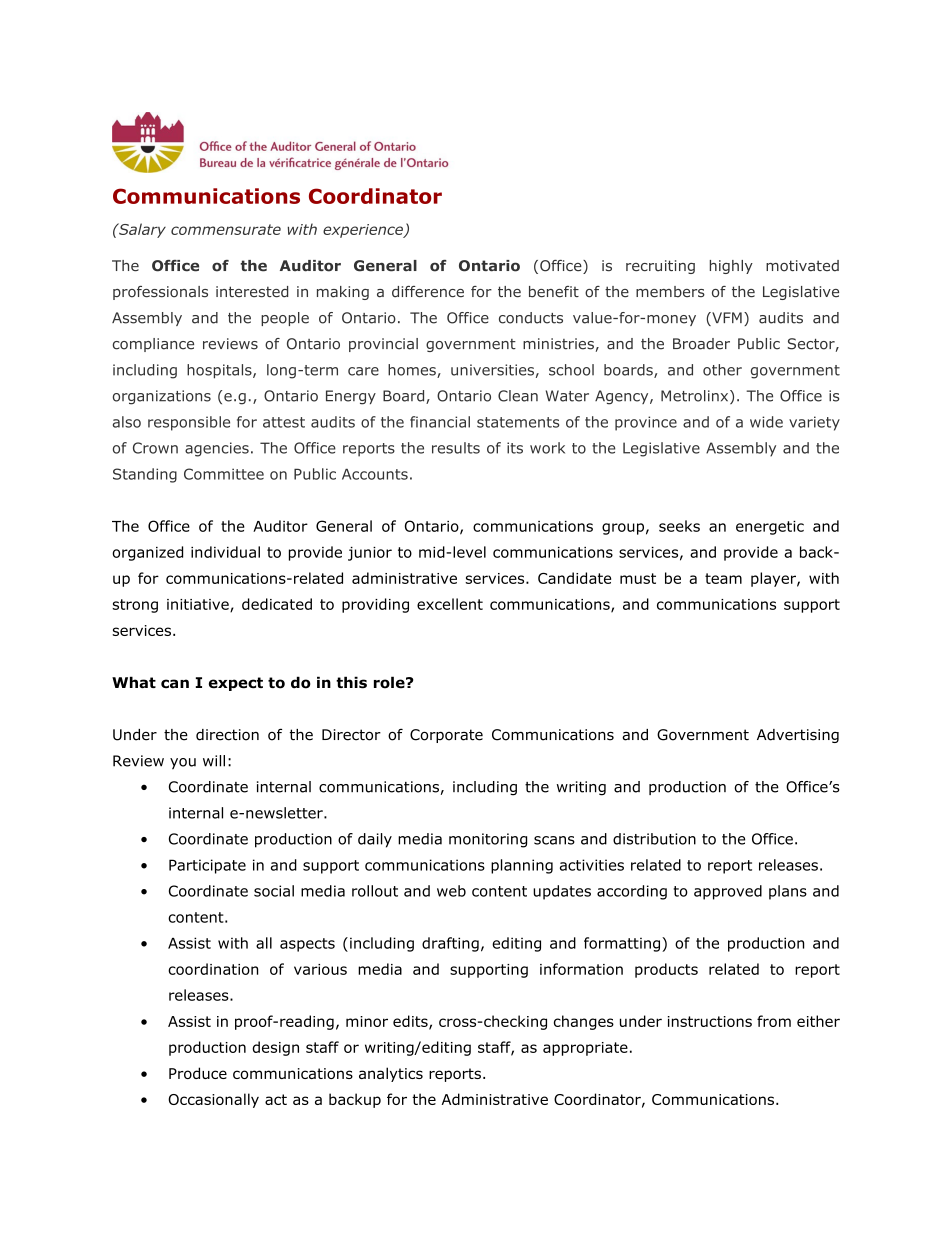 The height and width of the screenshot is (1233, 952). I want to click on Produce, so click(198, 1073).
